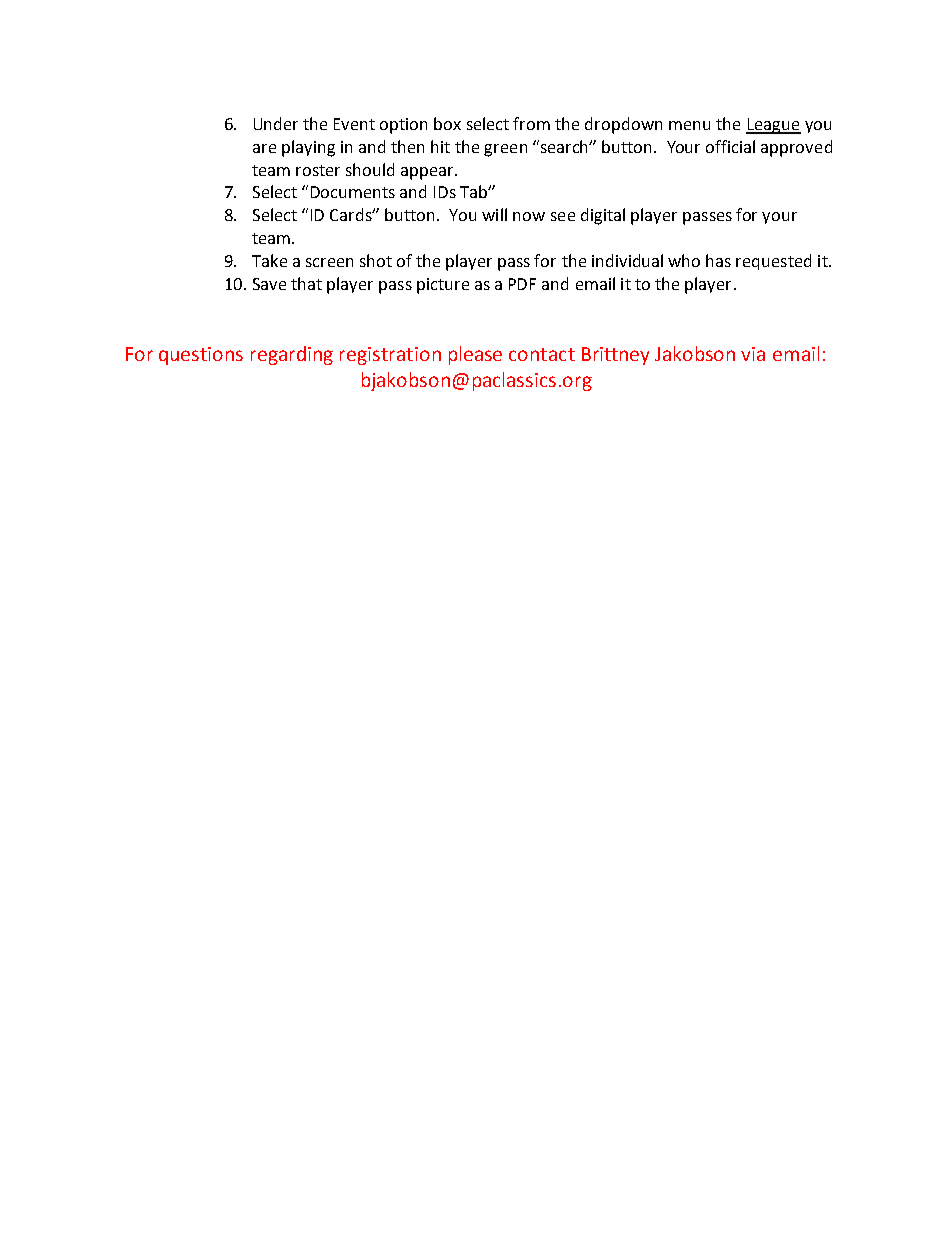 This page has height=1233, width=952. I want to click on please, so click(475, 355).
